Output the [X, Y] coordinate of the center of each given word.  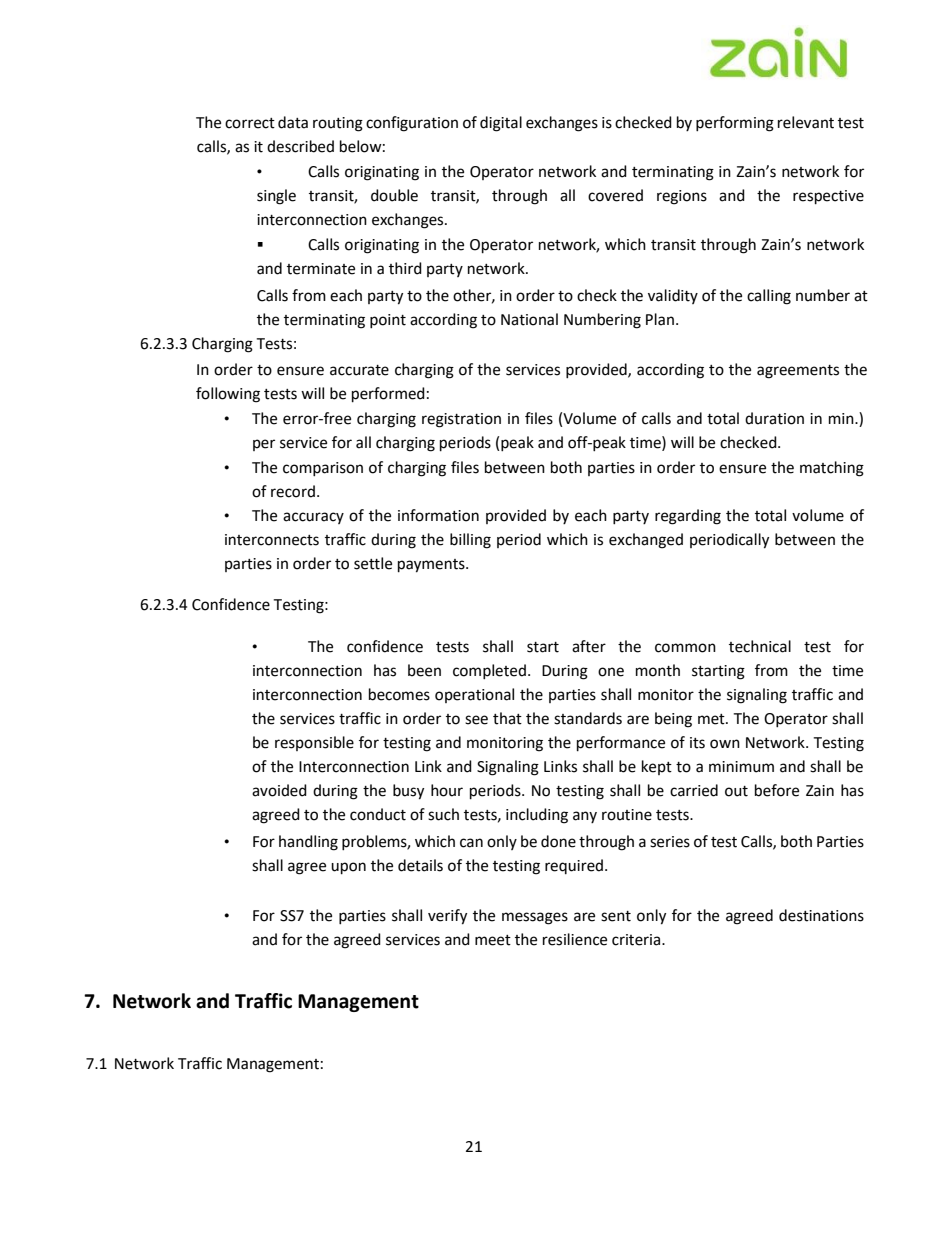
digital [501, 124]
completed [489, 671]
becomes [399, 694]
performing [735, 124]
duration [774, 418]
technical [760, 646]
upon [348, 868]
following [228, 395]
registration [461, 420]
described [300, 146]
